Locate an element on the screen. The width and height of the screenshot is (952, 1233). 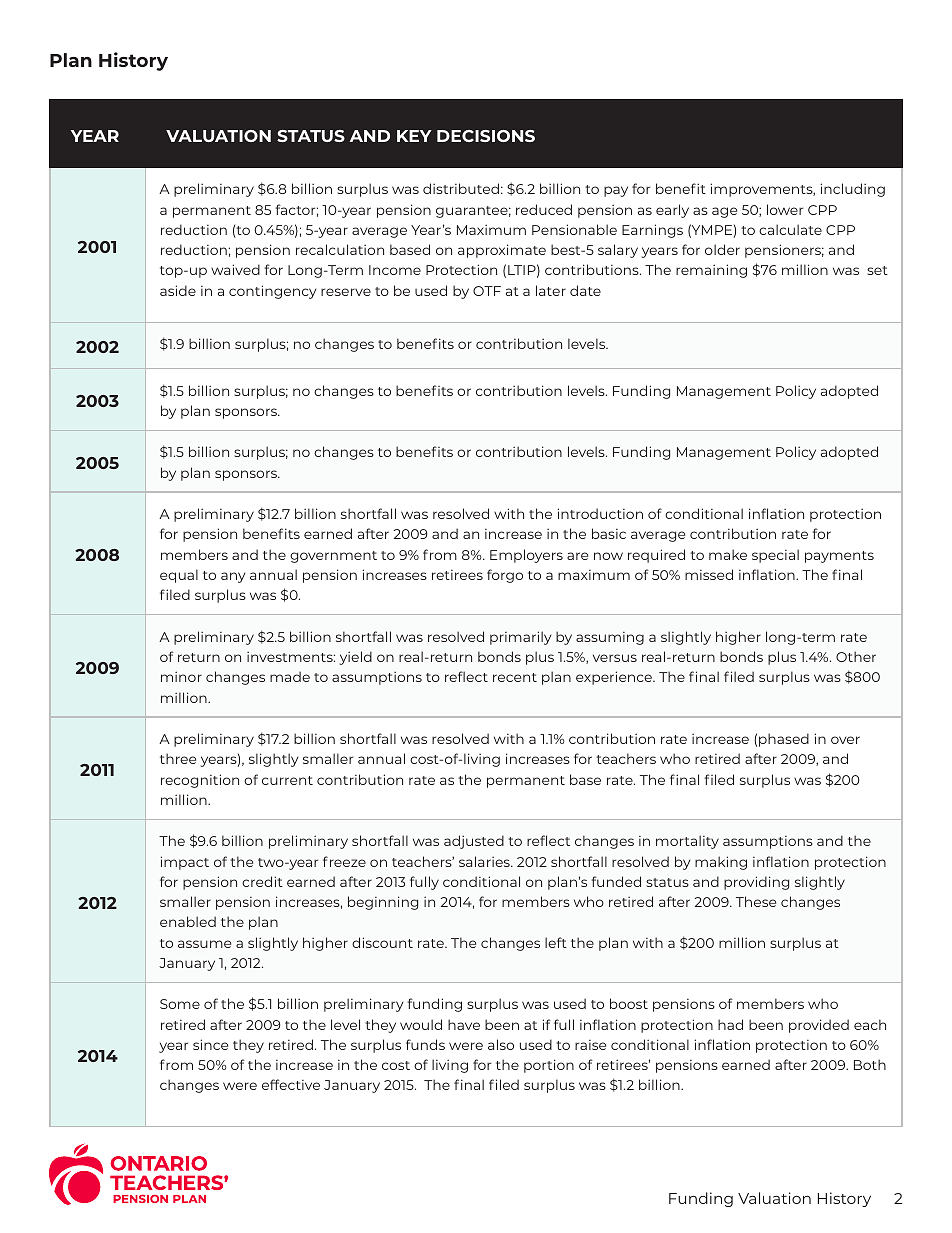
credit is located at coordinates (262, 881).
